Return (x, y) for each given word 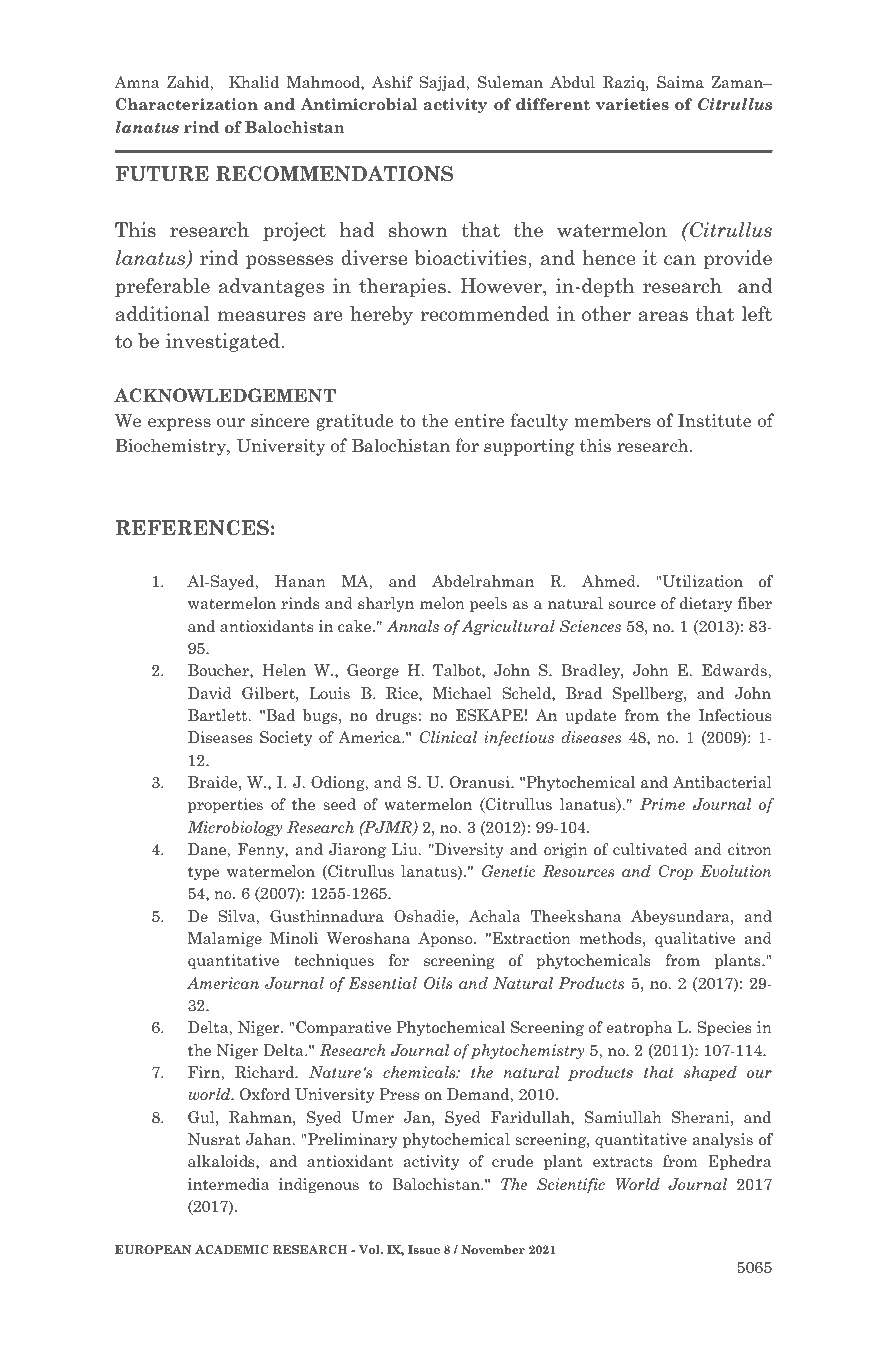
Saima (680, 82)
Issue (424, 1249)
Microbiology (234, 828)
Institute (714, 421)
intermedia (228, 1184)
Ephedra (739, 1162)
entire (479, 421)
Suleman (510, 82)
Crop (675, 872)
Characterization (187, 104)
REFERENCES (192, 528)
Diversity (468, 850)
